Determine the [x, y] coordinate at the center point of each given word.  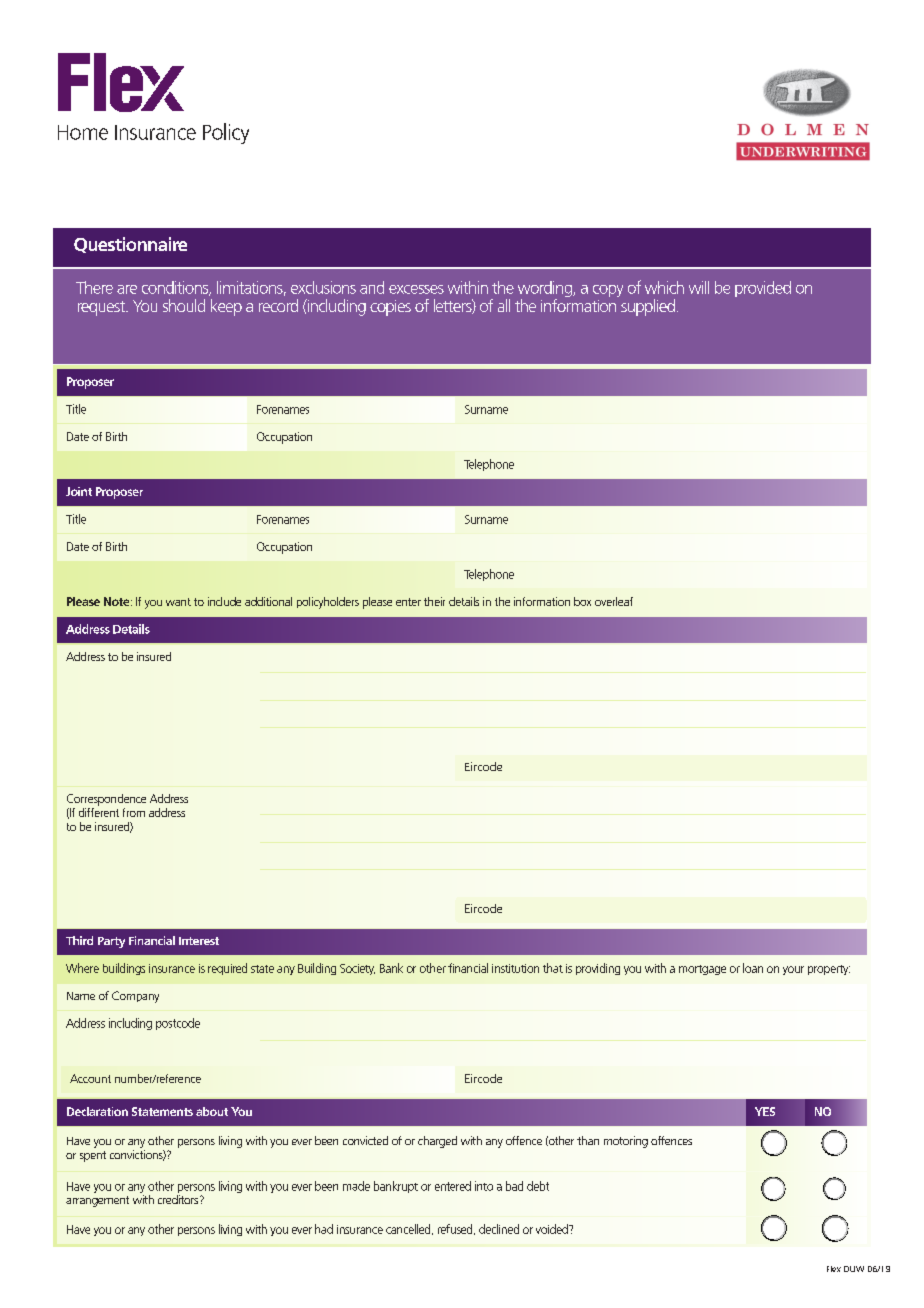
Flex [834, 1269]
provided [763, 289]
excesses [416, 289]
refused [456, 1229]
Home [83, 132]
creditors [179, 1199]
